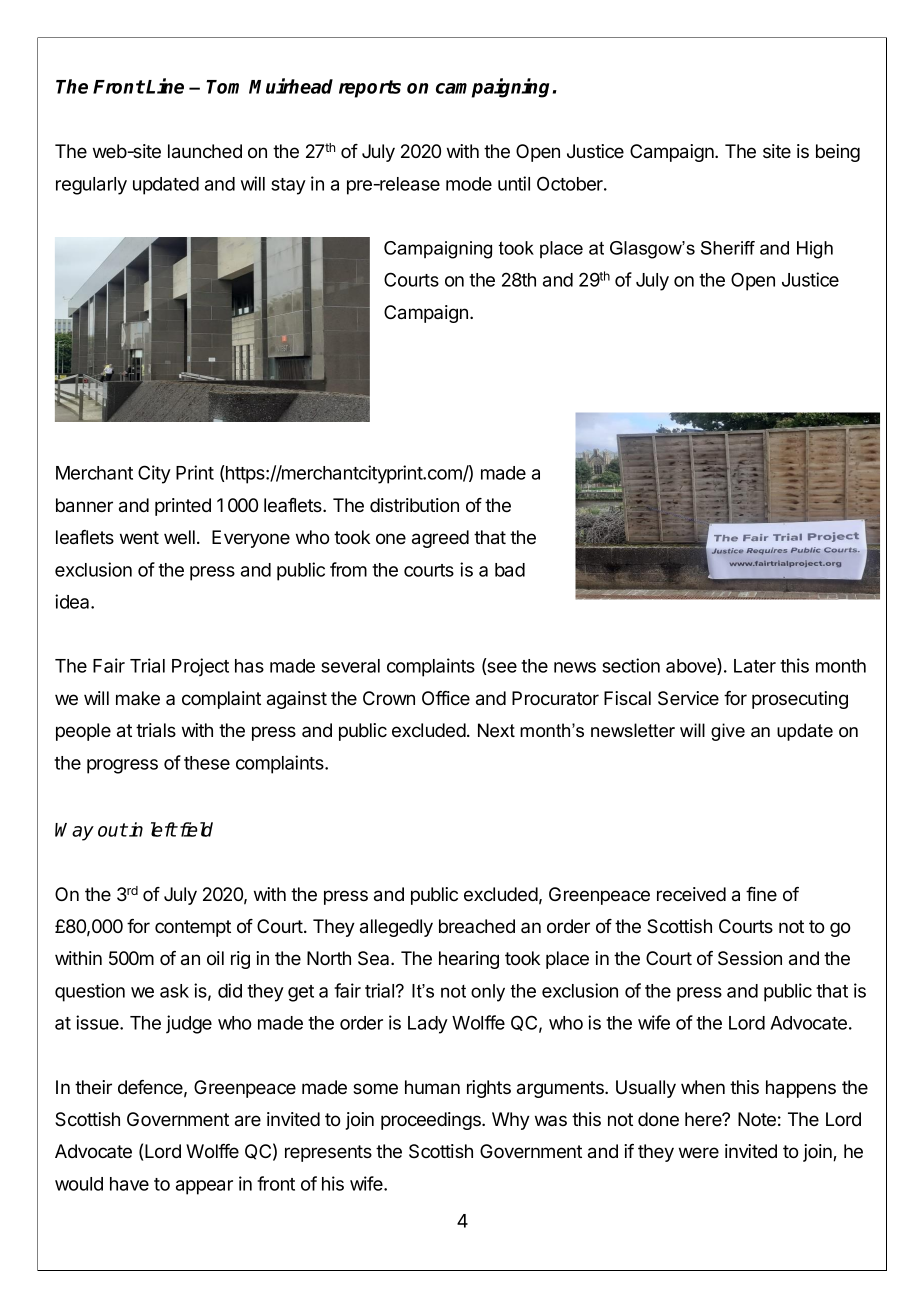 The height and width of the screenshot is (1308, 924). What do you see at coordinates (200, 667) in the screenshot?
I see `Project` at bounding box center [200, 667].
